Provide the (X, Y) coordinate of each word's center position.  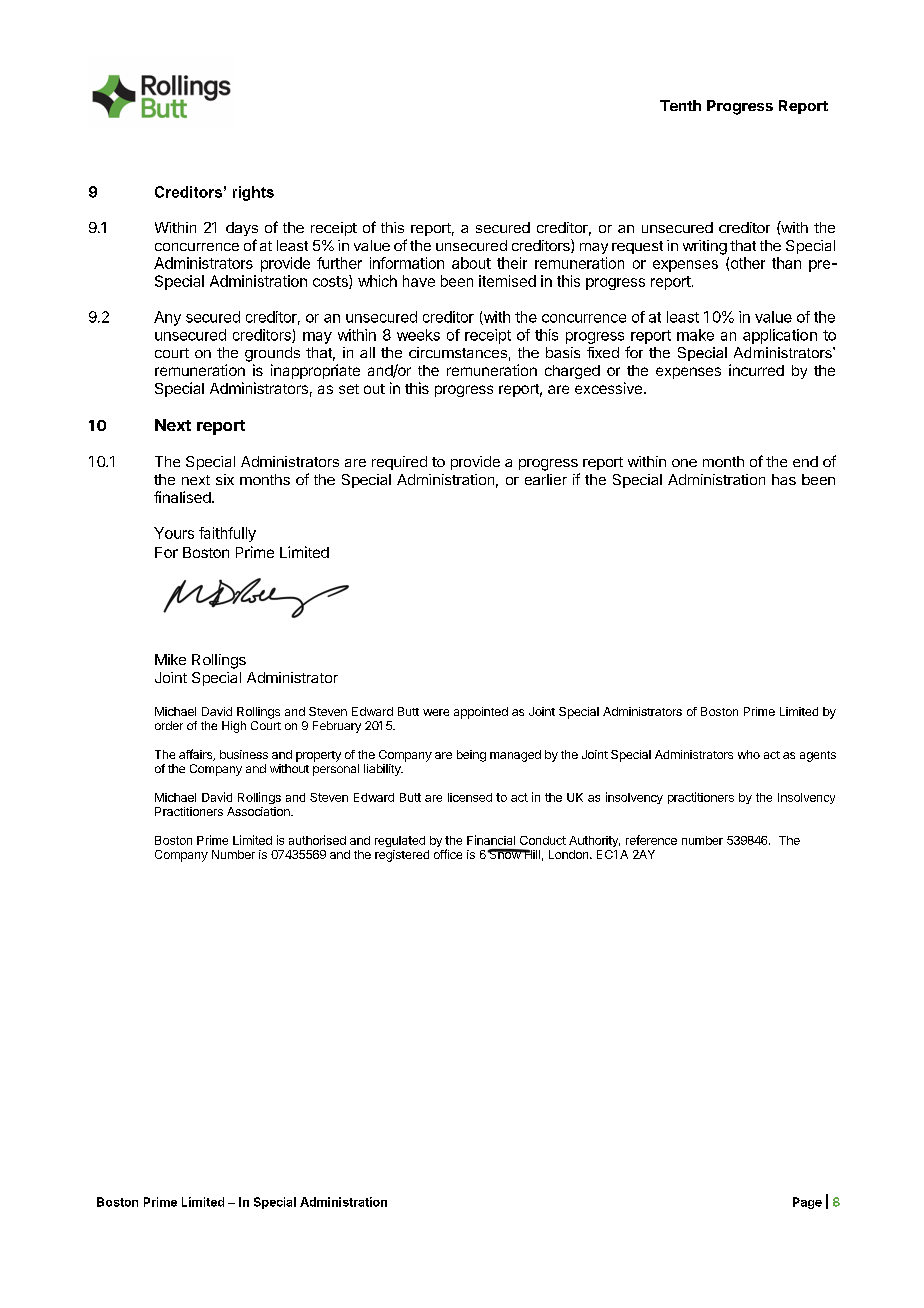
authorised (317, 840)
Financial (491, 840)
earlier (546, 479)
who (749, 754)
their (512, 263)
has (784, 479)
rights (253, 193)
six (225, 479)
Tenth (680, 105)
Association (259, 811)
